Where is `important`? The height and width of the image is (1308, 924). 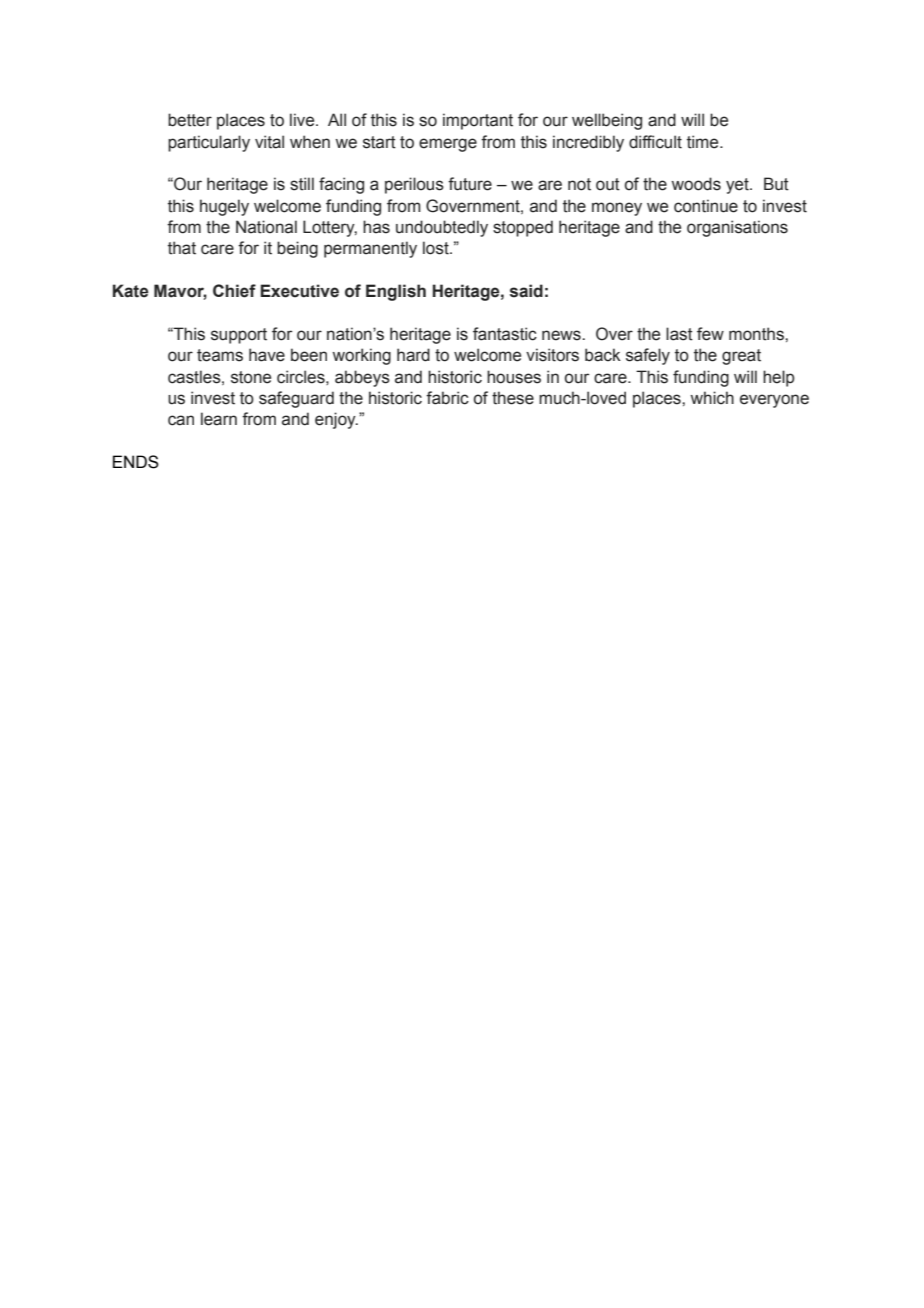 important is located at coordinates (478, 121).
